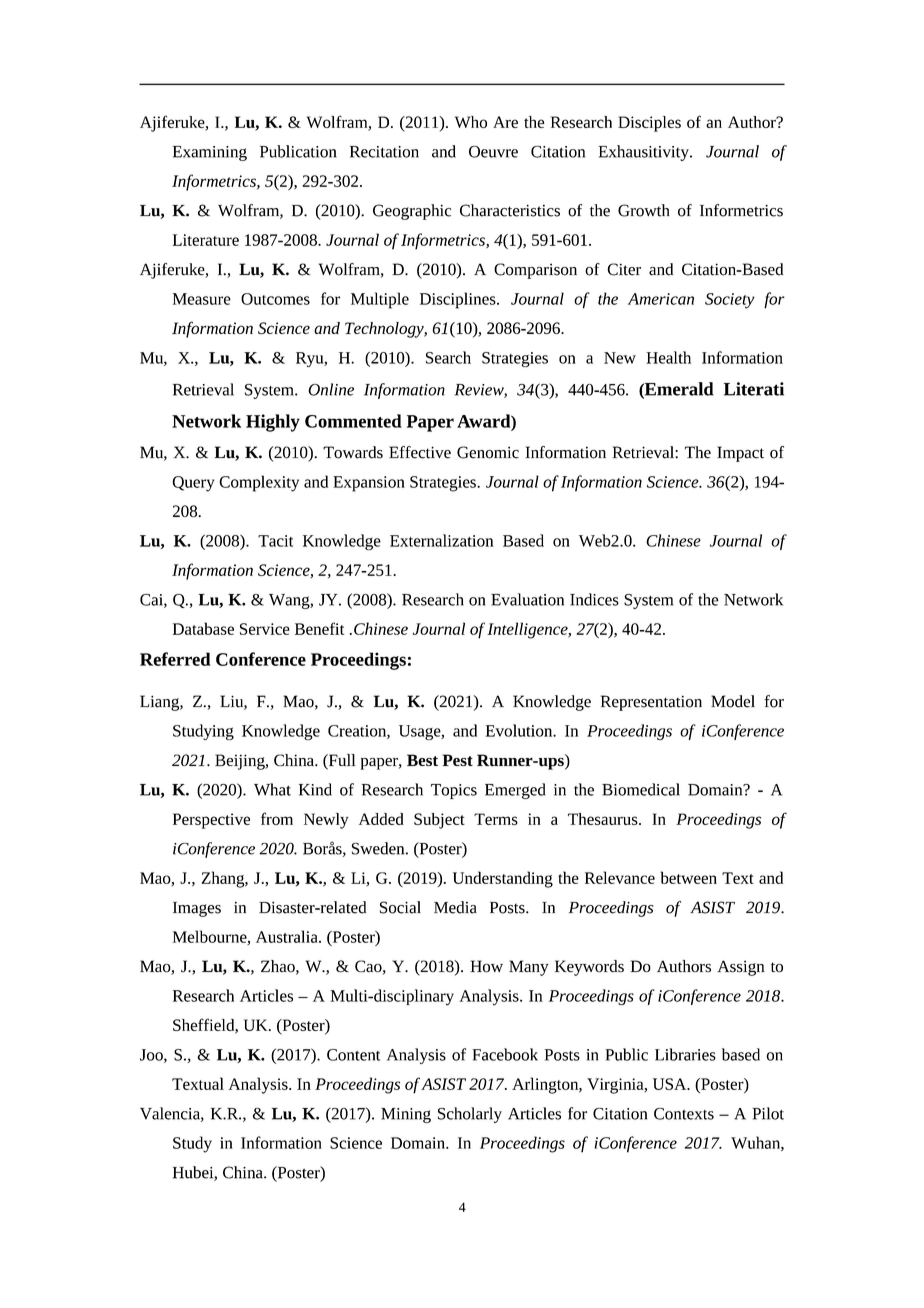 This screenshot has width=924, height=1308. What do you see at coordinates (470, 1115) in the screenshot?
I see `Scholarly` at bounding box center [470, 1115].
